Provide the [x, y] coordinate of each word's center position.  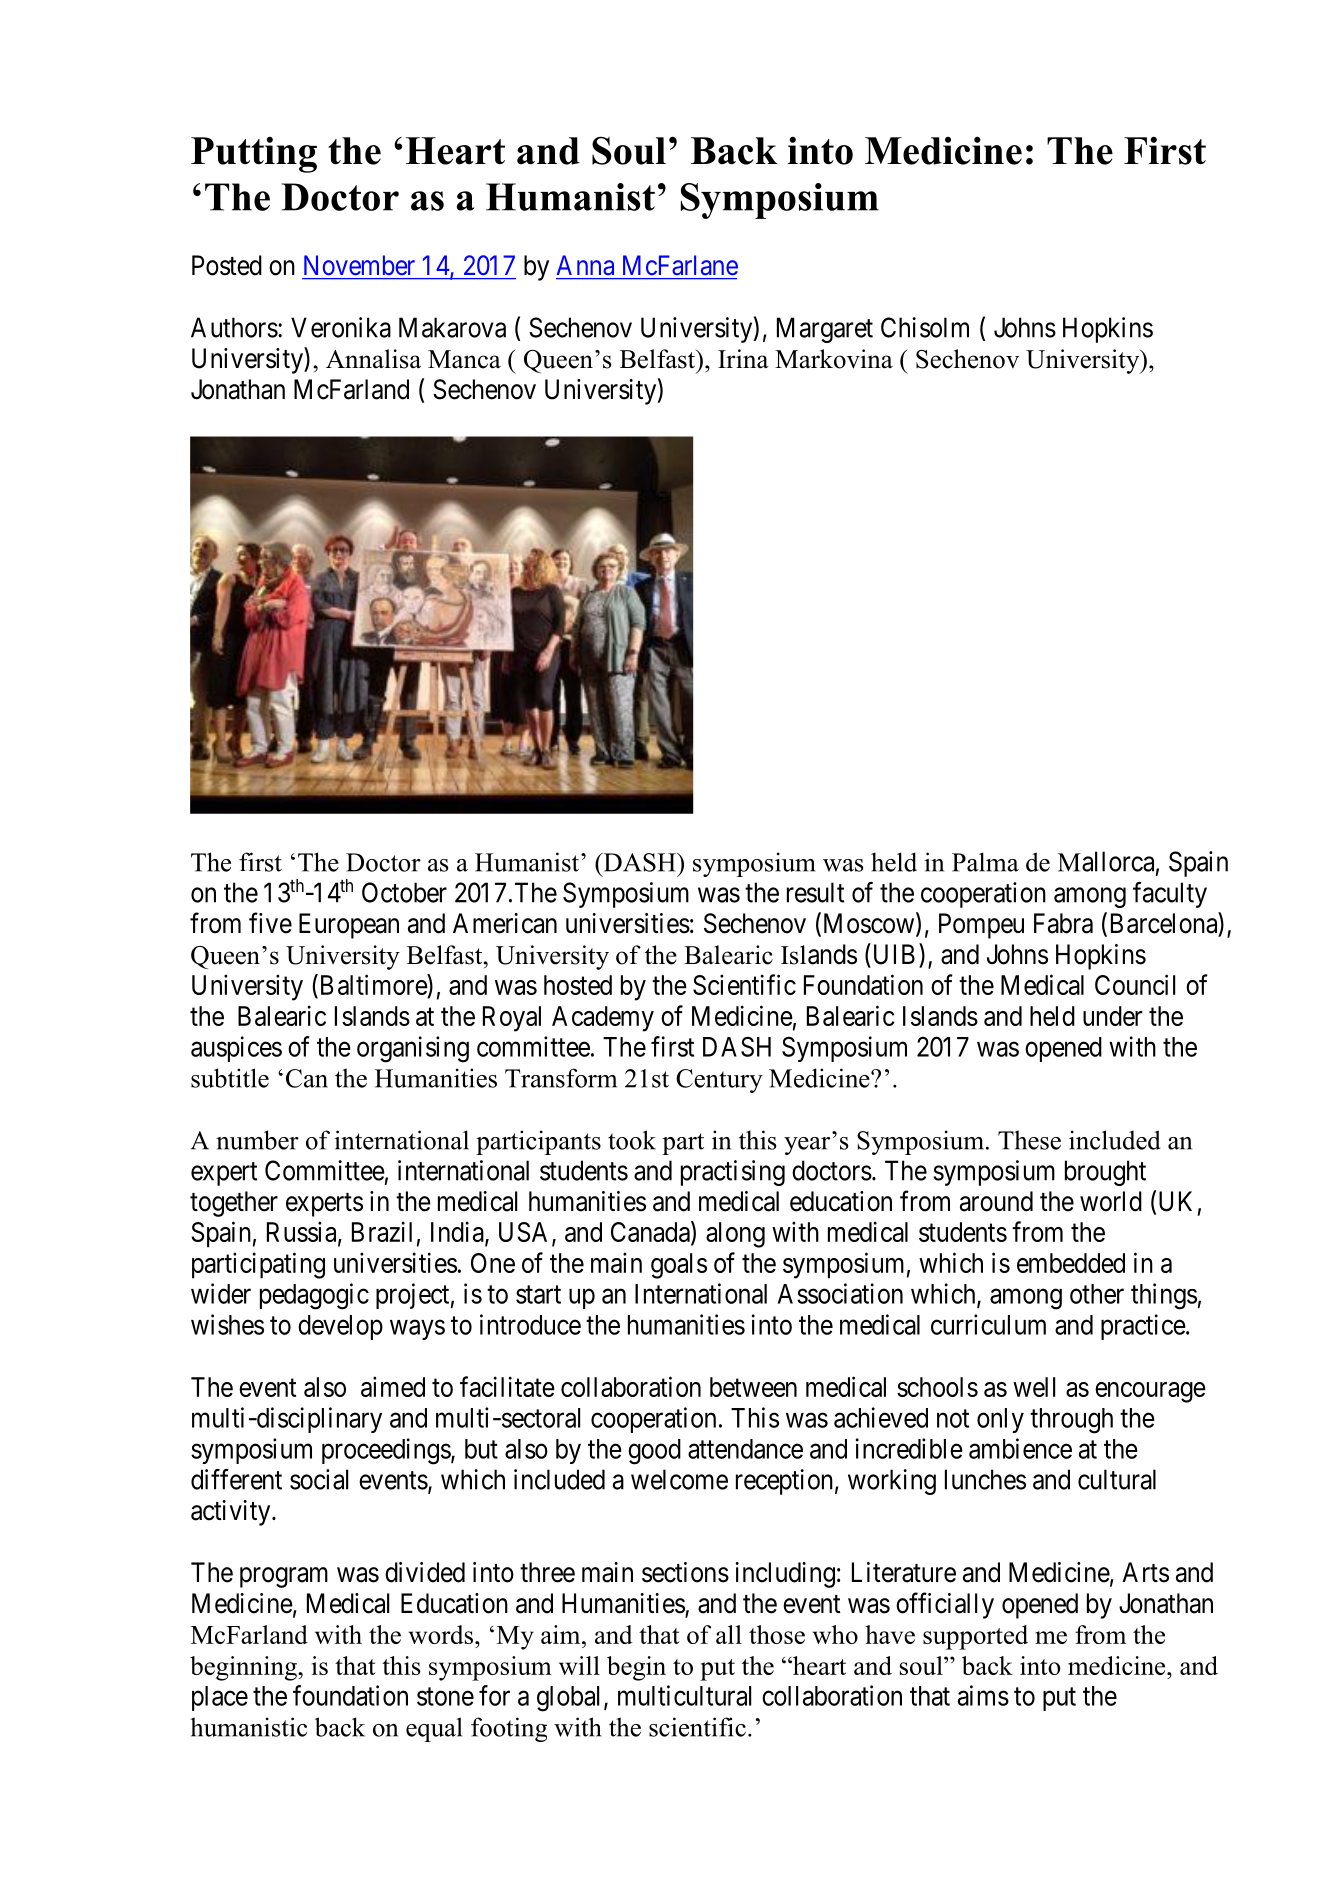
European [349, 926]
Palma [985, 862]
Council [1135, 984]
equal [434, 1729]
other [1097, 1294]
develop [340, 1327]
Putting [254, 154]
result [815, 892]
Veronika [341, 327]
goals [679, 1266]
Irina [743, 359]
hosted [578, 985]
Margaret [825, 330]
